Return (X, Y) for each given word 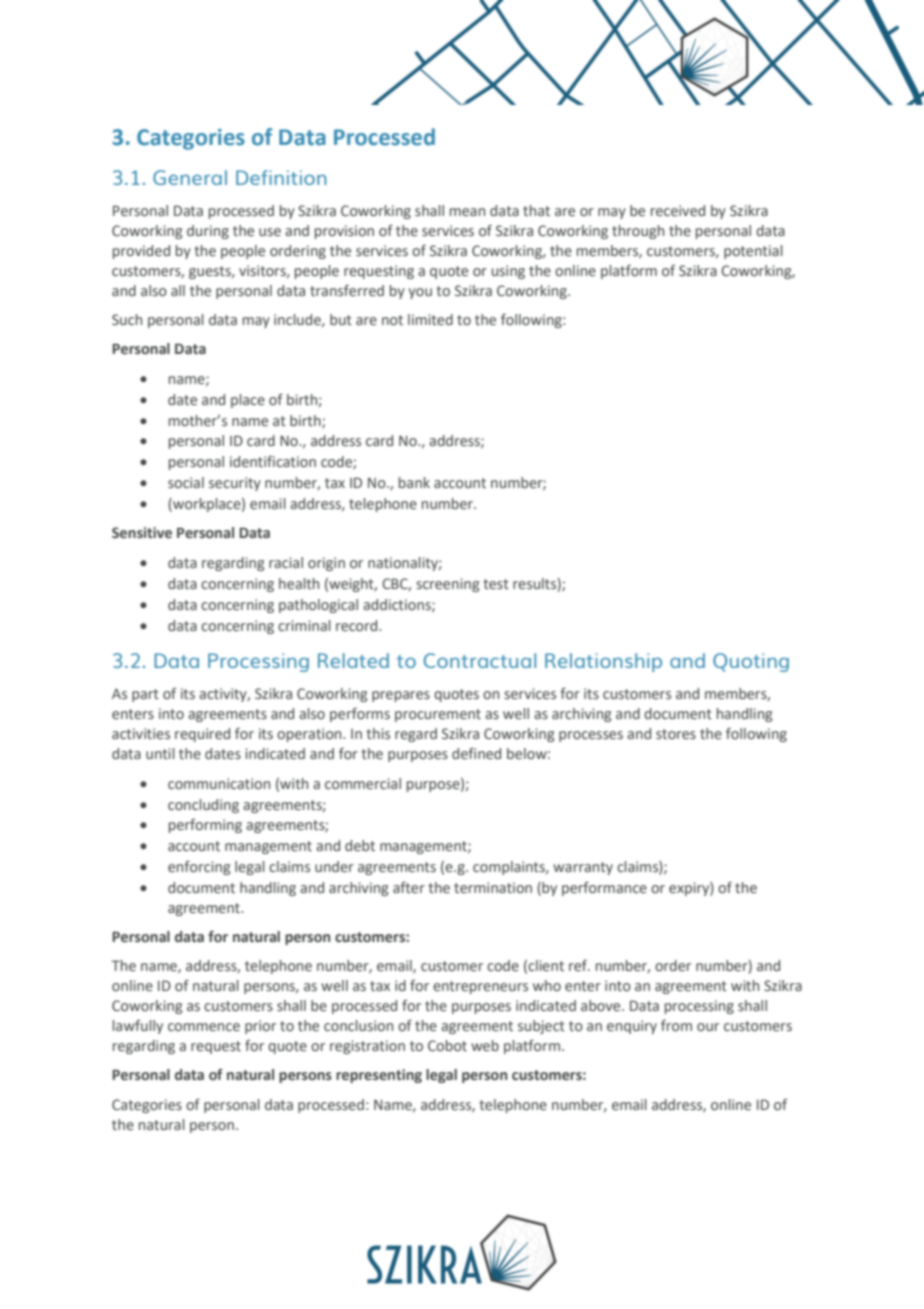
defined (476, 753)
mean (467, 212)
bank (414, 482)
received (678, 210)
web (485, 1045)
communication (219, 783)
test (496, 584)
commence (204, 1027)
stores (676, 734)
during (208, 232)
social (186, 482)
